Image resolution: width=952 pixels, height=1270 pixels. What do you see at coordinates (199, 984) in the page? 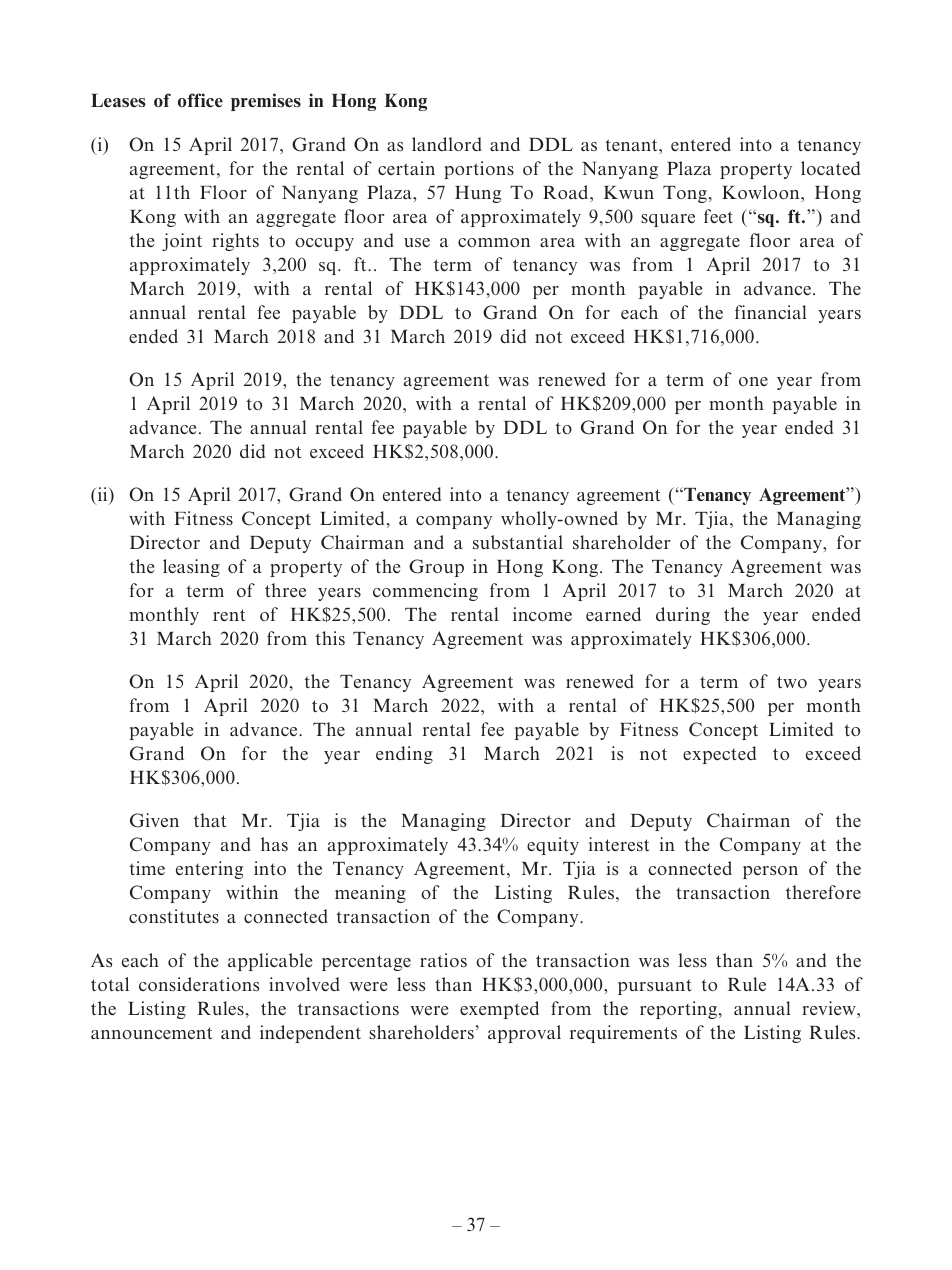
I see `considerations` at bounding box center [199, 984].
